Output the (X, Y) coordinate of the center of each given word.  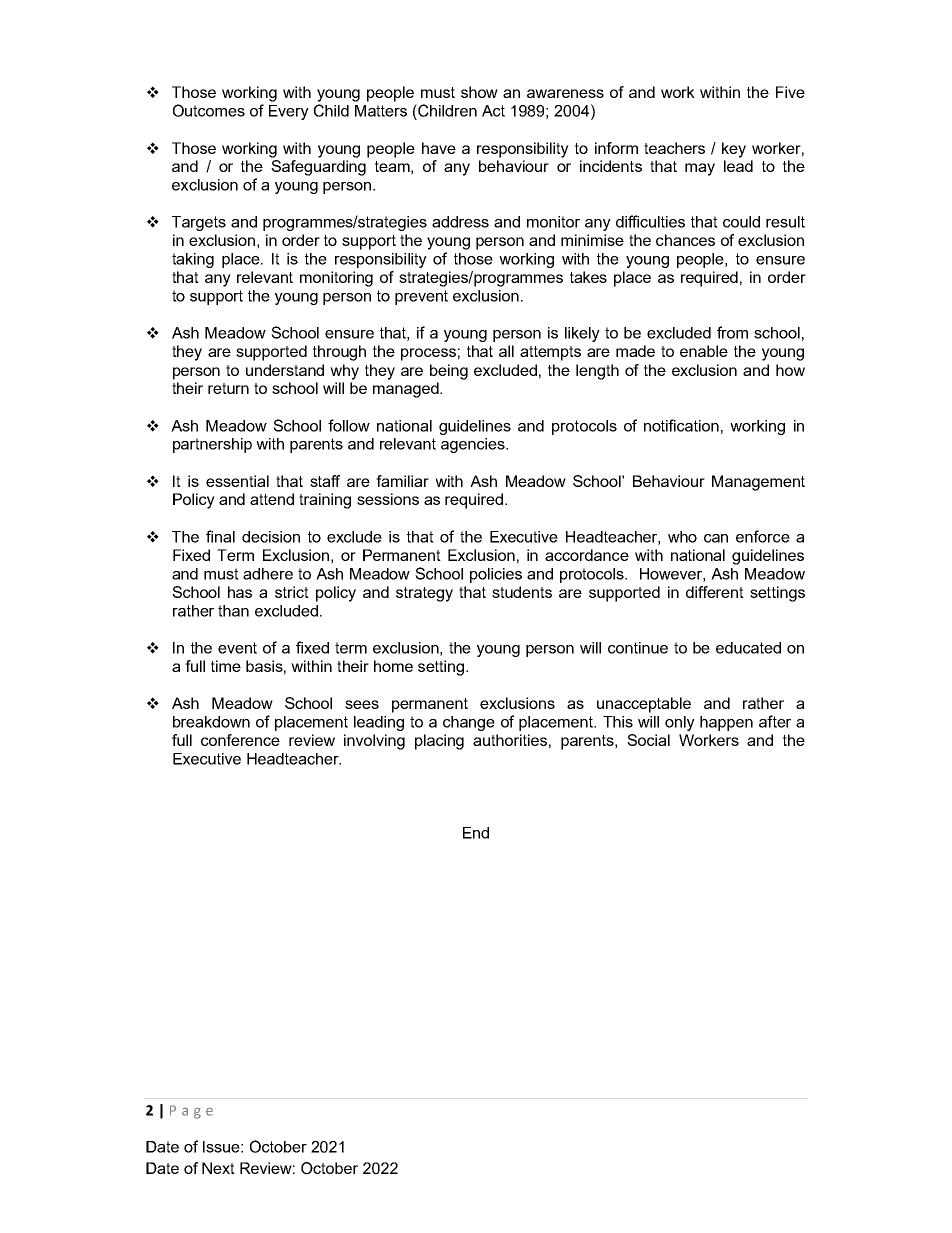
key (734, 150)
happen (726, 723)
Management (758, 483)
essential (237, 481)
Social (648, 740)
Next (218, 1168)
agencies (474, 445)
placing (439, 742)
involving (374, 742)
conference (240, 740)
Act (493, 111)
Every (289, 112)
